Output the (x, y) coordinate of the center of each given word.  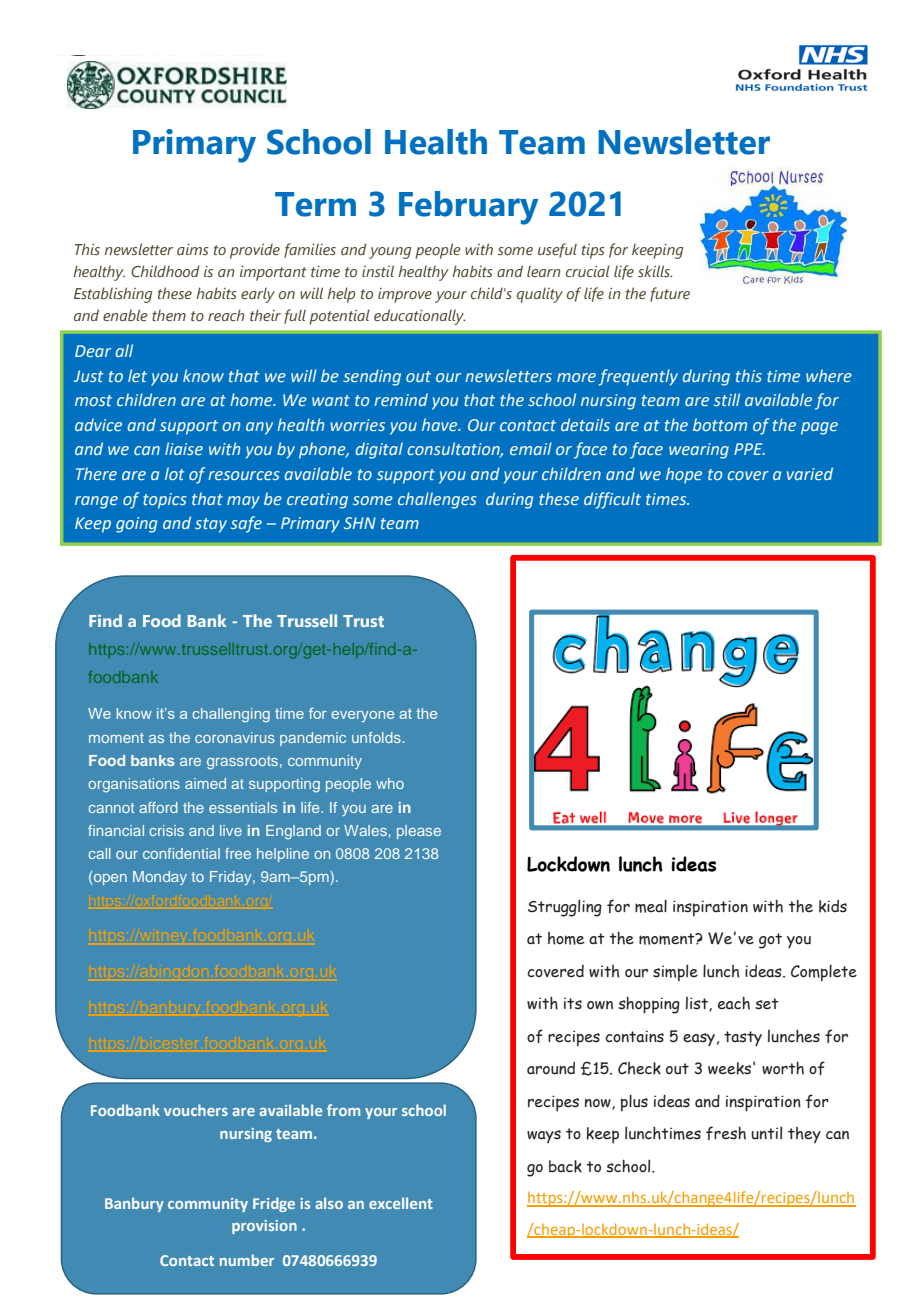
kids (833, 906)
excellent (401, 1203)
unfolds (376, 737)
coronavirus (235, 737)
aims (193, 249)
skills (655, 271)
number (247, 1260)
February (468, 208)
